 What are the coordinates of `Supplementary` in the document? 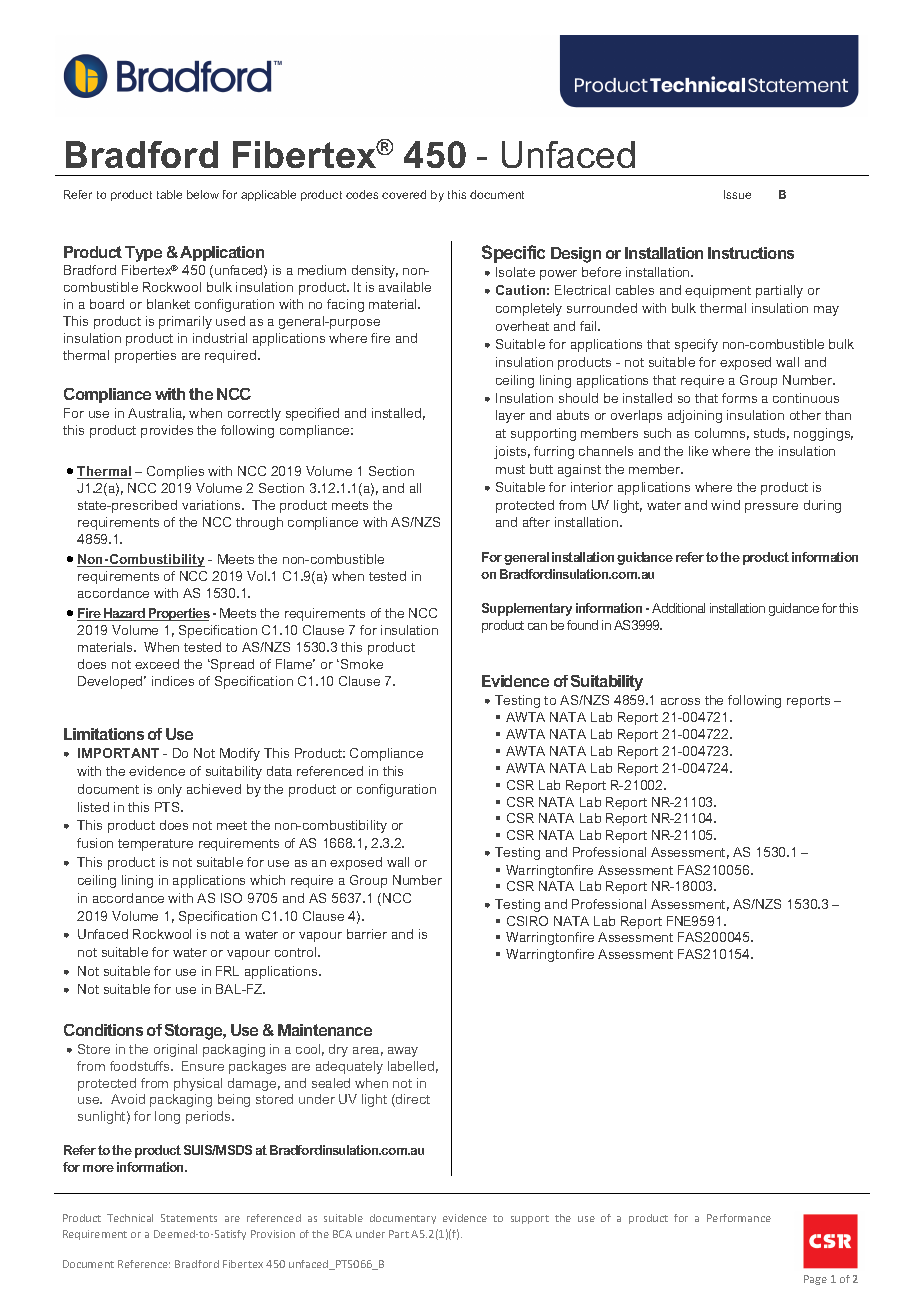 It's located at (527, 609).
